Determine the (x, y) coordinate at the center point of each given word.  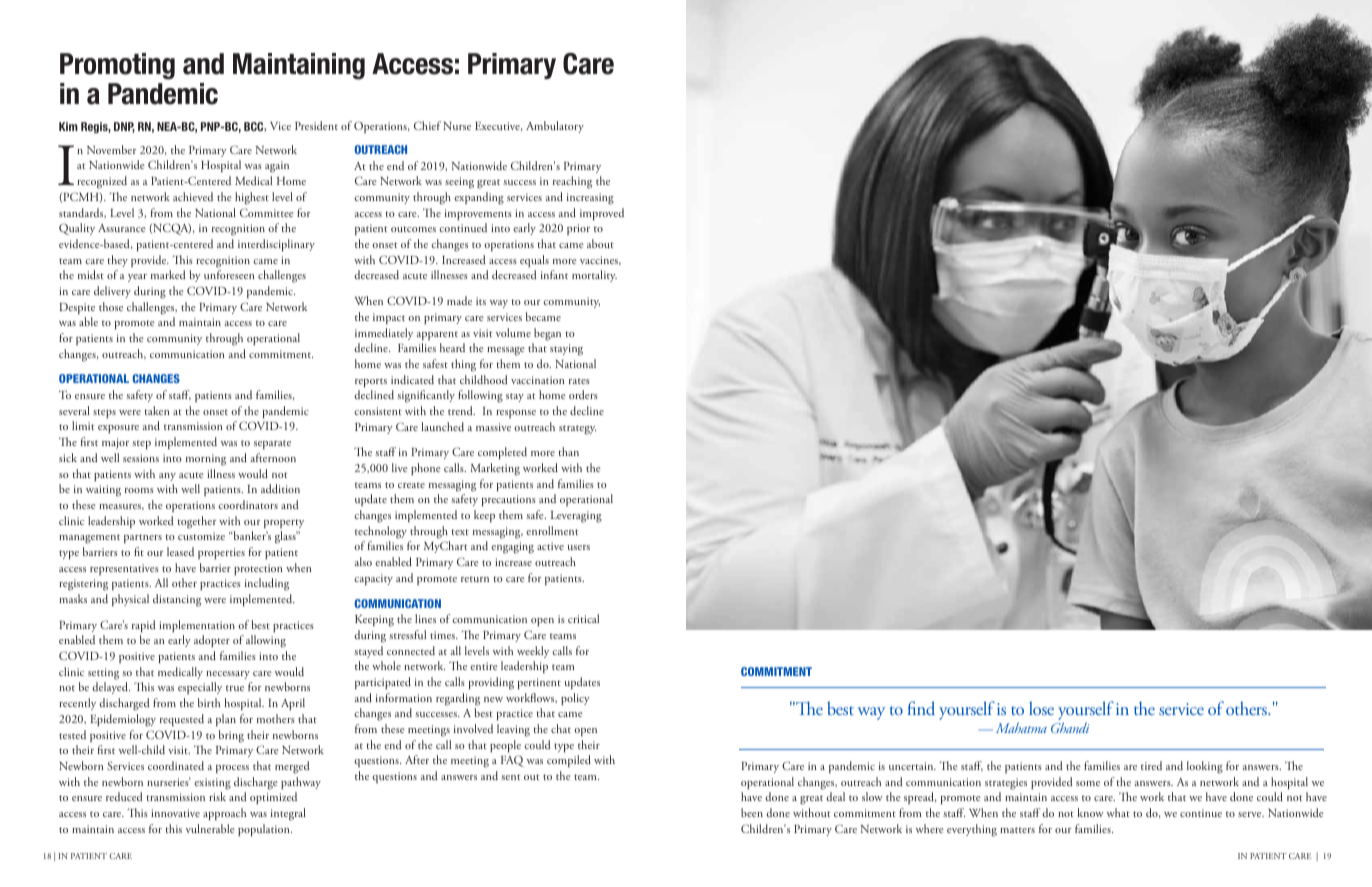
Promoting (117, 66)
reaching (572, 182)
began (547, 334)
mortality (594, 276)
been (752, 812)
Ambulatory (555, 127)
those (111, 306)
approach (224, 814)
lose (1041, 708)
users (579, 547)
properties (221, 553)
